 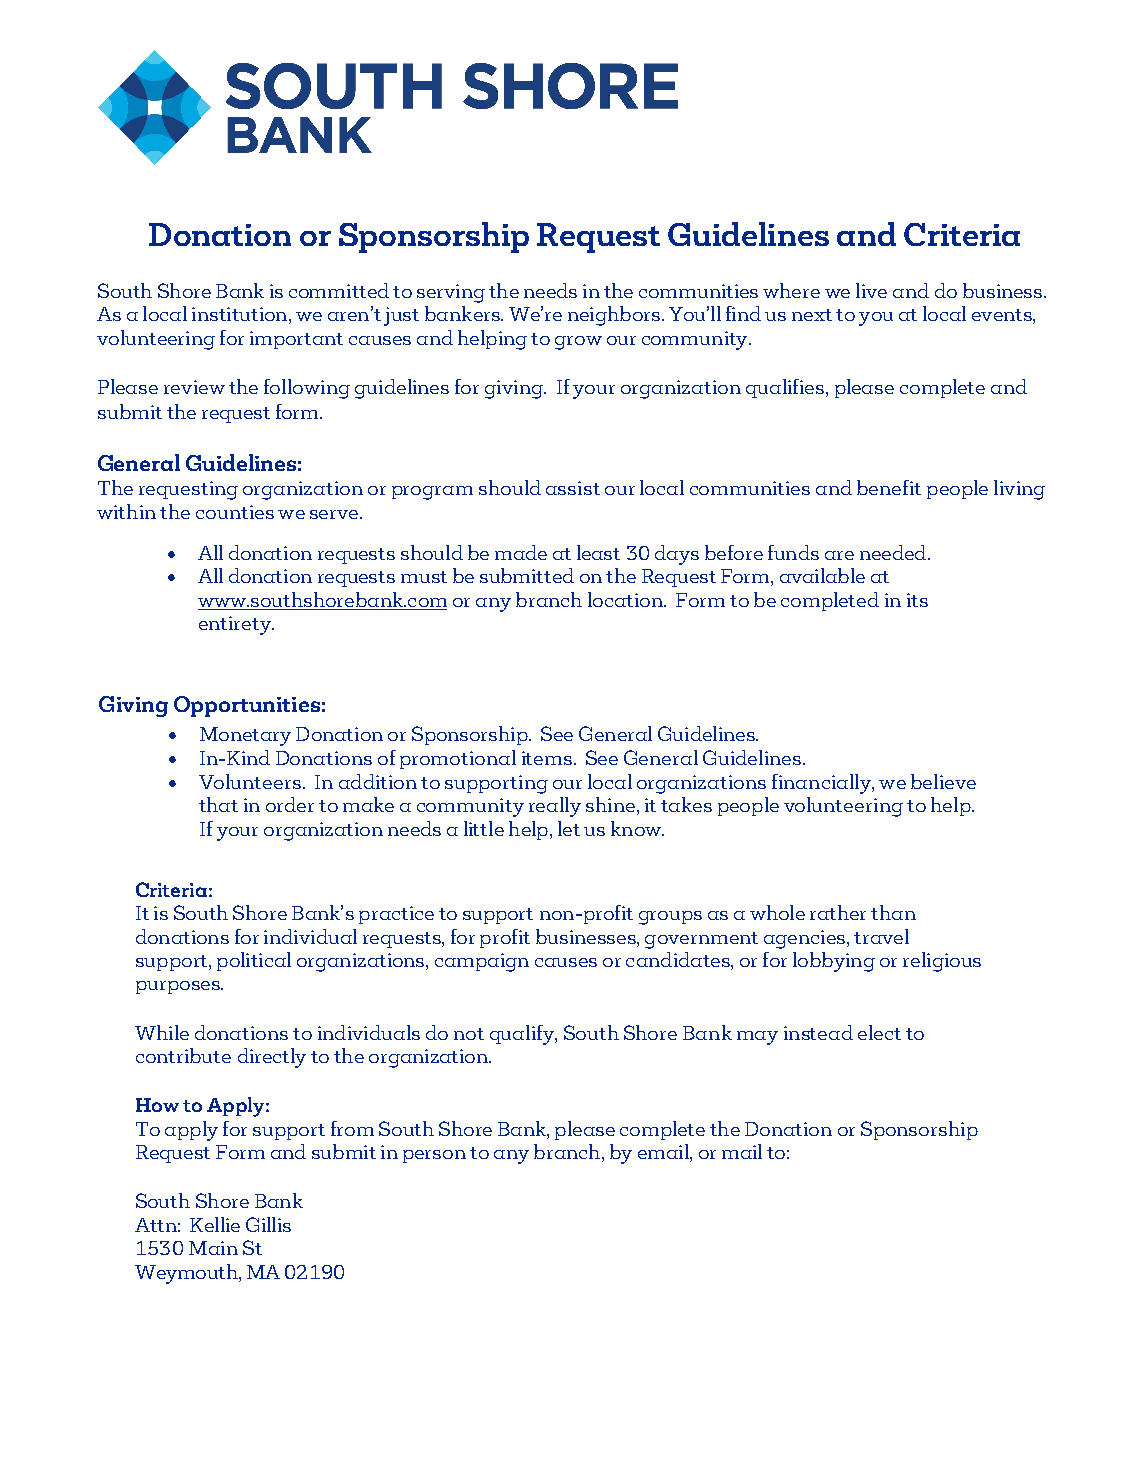 What do you see at coordinates (879, 1032) in the page?
I see `elect` at bounding box center [879, 1032].
